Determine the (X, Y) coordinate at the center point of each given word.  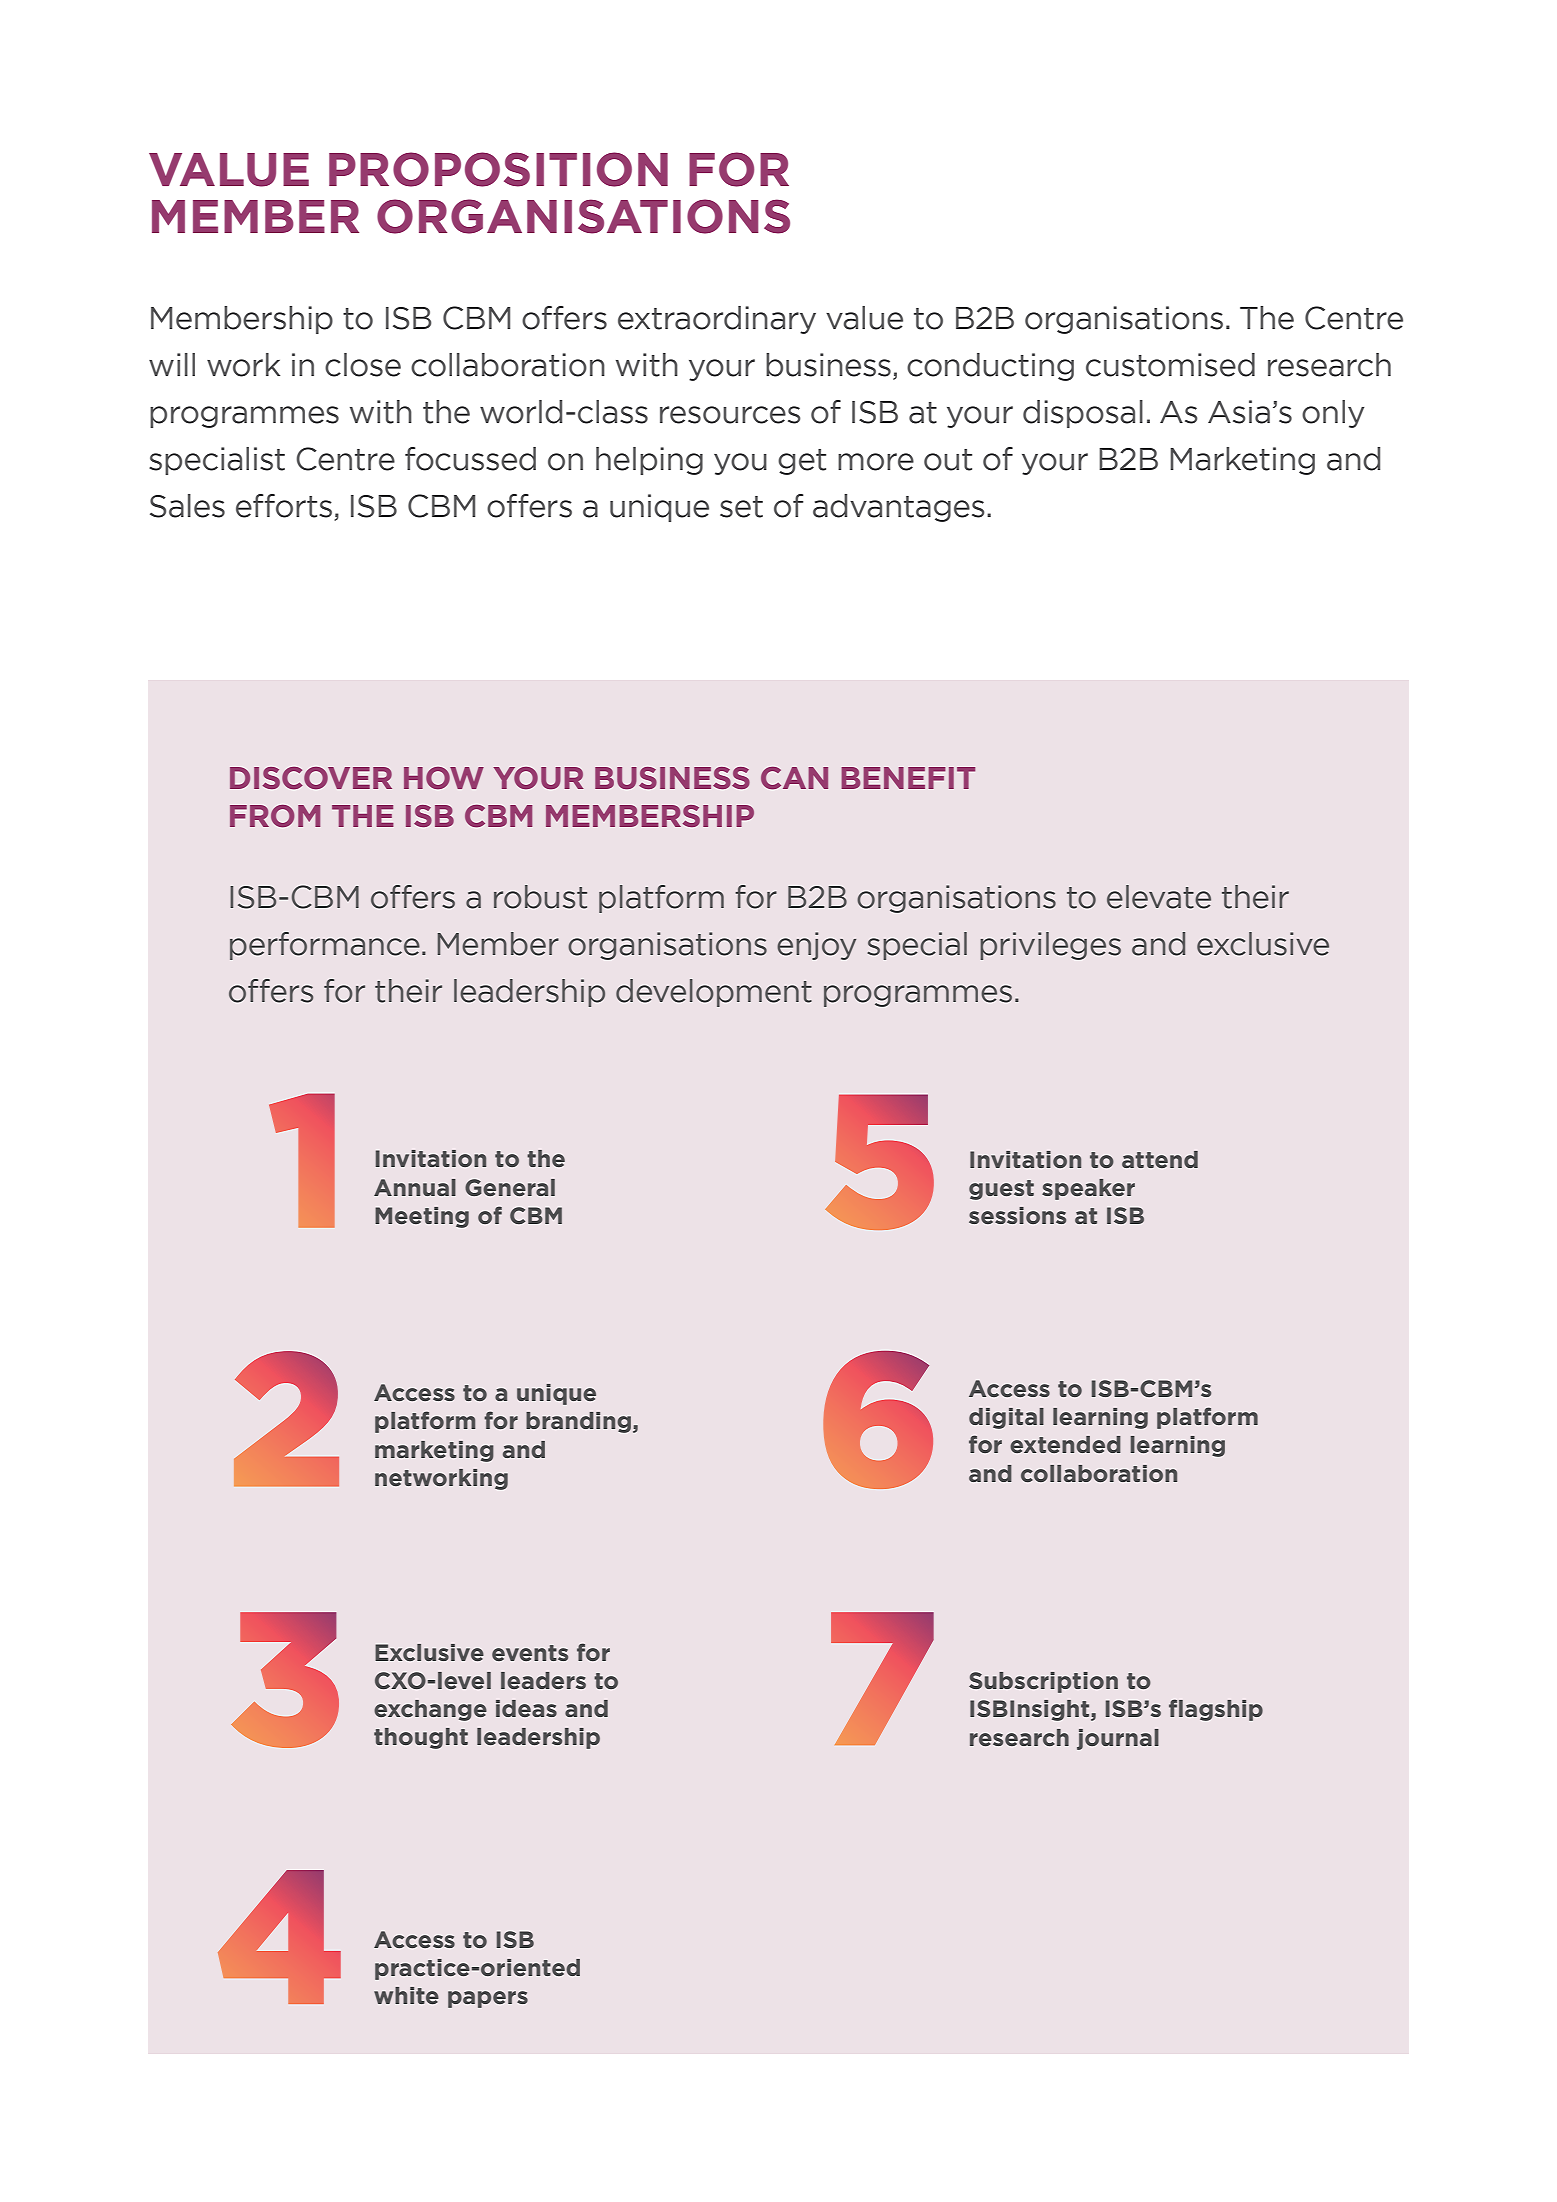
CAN (794, 778)
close (363, 365)
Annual (415, 1187)
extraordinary (717, 320)
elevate (1159, 897)
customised (1170, 365)
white (406, 1995)
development (714, 993)
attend (1160, 1159)
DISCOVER (311, 778)
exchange (430, 1710)
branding (578, 1422)
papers (488, 1999)
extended (1065, 1444)
